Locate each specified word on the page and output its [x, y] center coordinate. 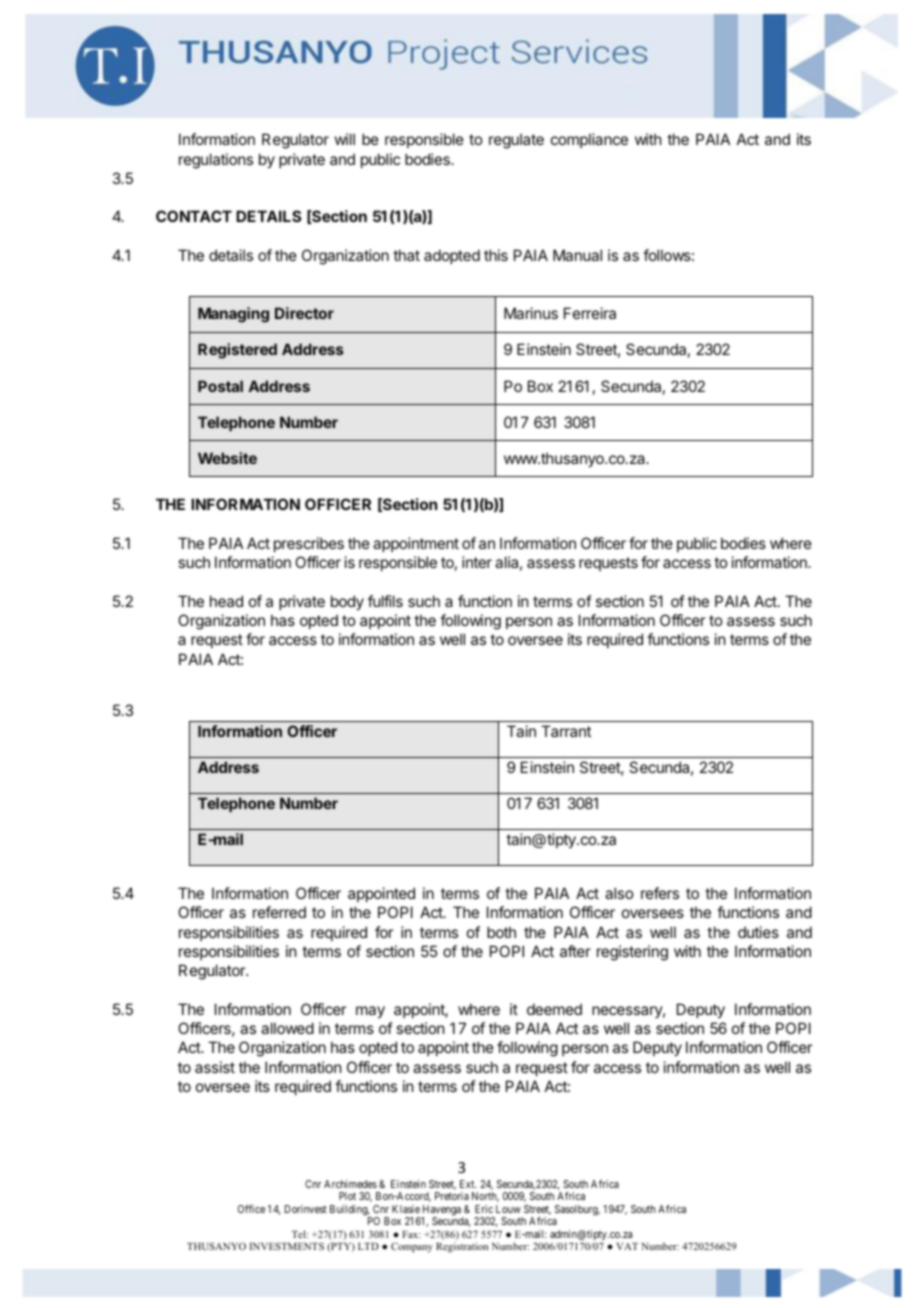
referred [279, 912]
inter [477, 562]
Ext [468, 1184]
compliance [589, 140]
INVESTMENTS [287, 1246]
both [501, 932]
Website [227, 458]
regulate [516, 141]
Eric [484, 1209]
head [226, 601]
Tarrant [566, 731]
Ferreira [590, 313]
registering [632, 953]
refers [660, 893]
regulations [216, 161]
